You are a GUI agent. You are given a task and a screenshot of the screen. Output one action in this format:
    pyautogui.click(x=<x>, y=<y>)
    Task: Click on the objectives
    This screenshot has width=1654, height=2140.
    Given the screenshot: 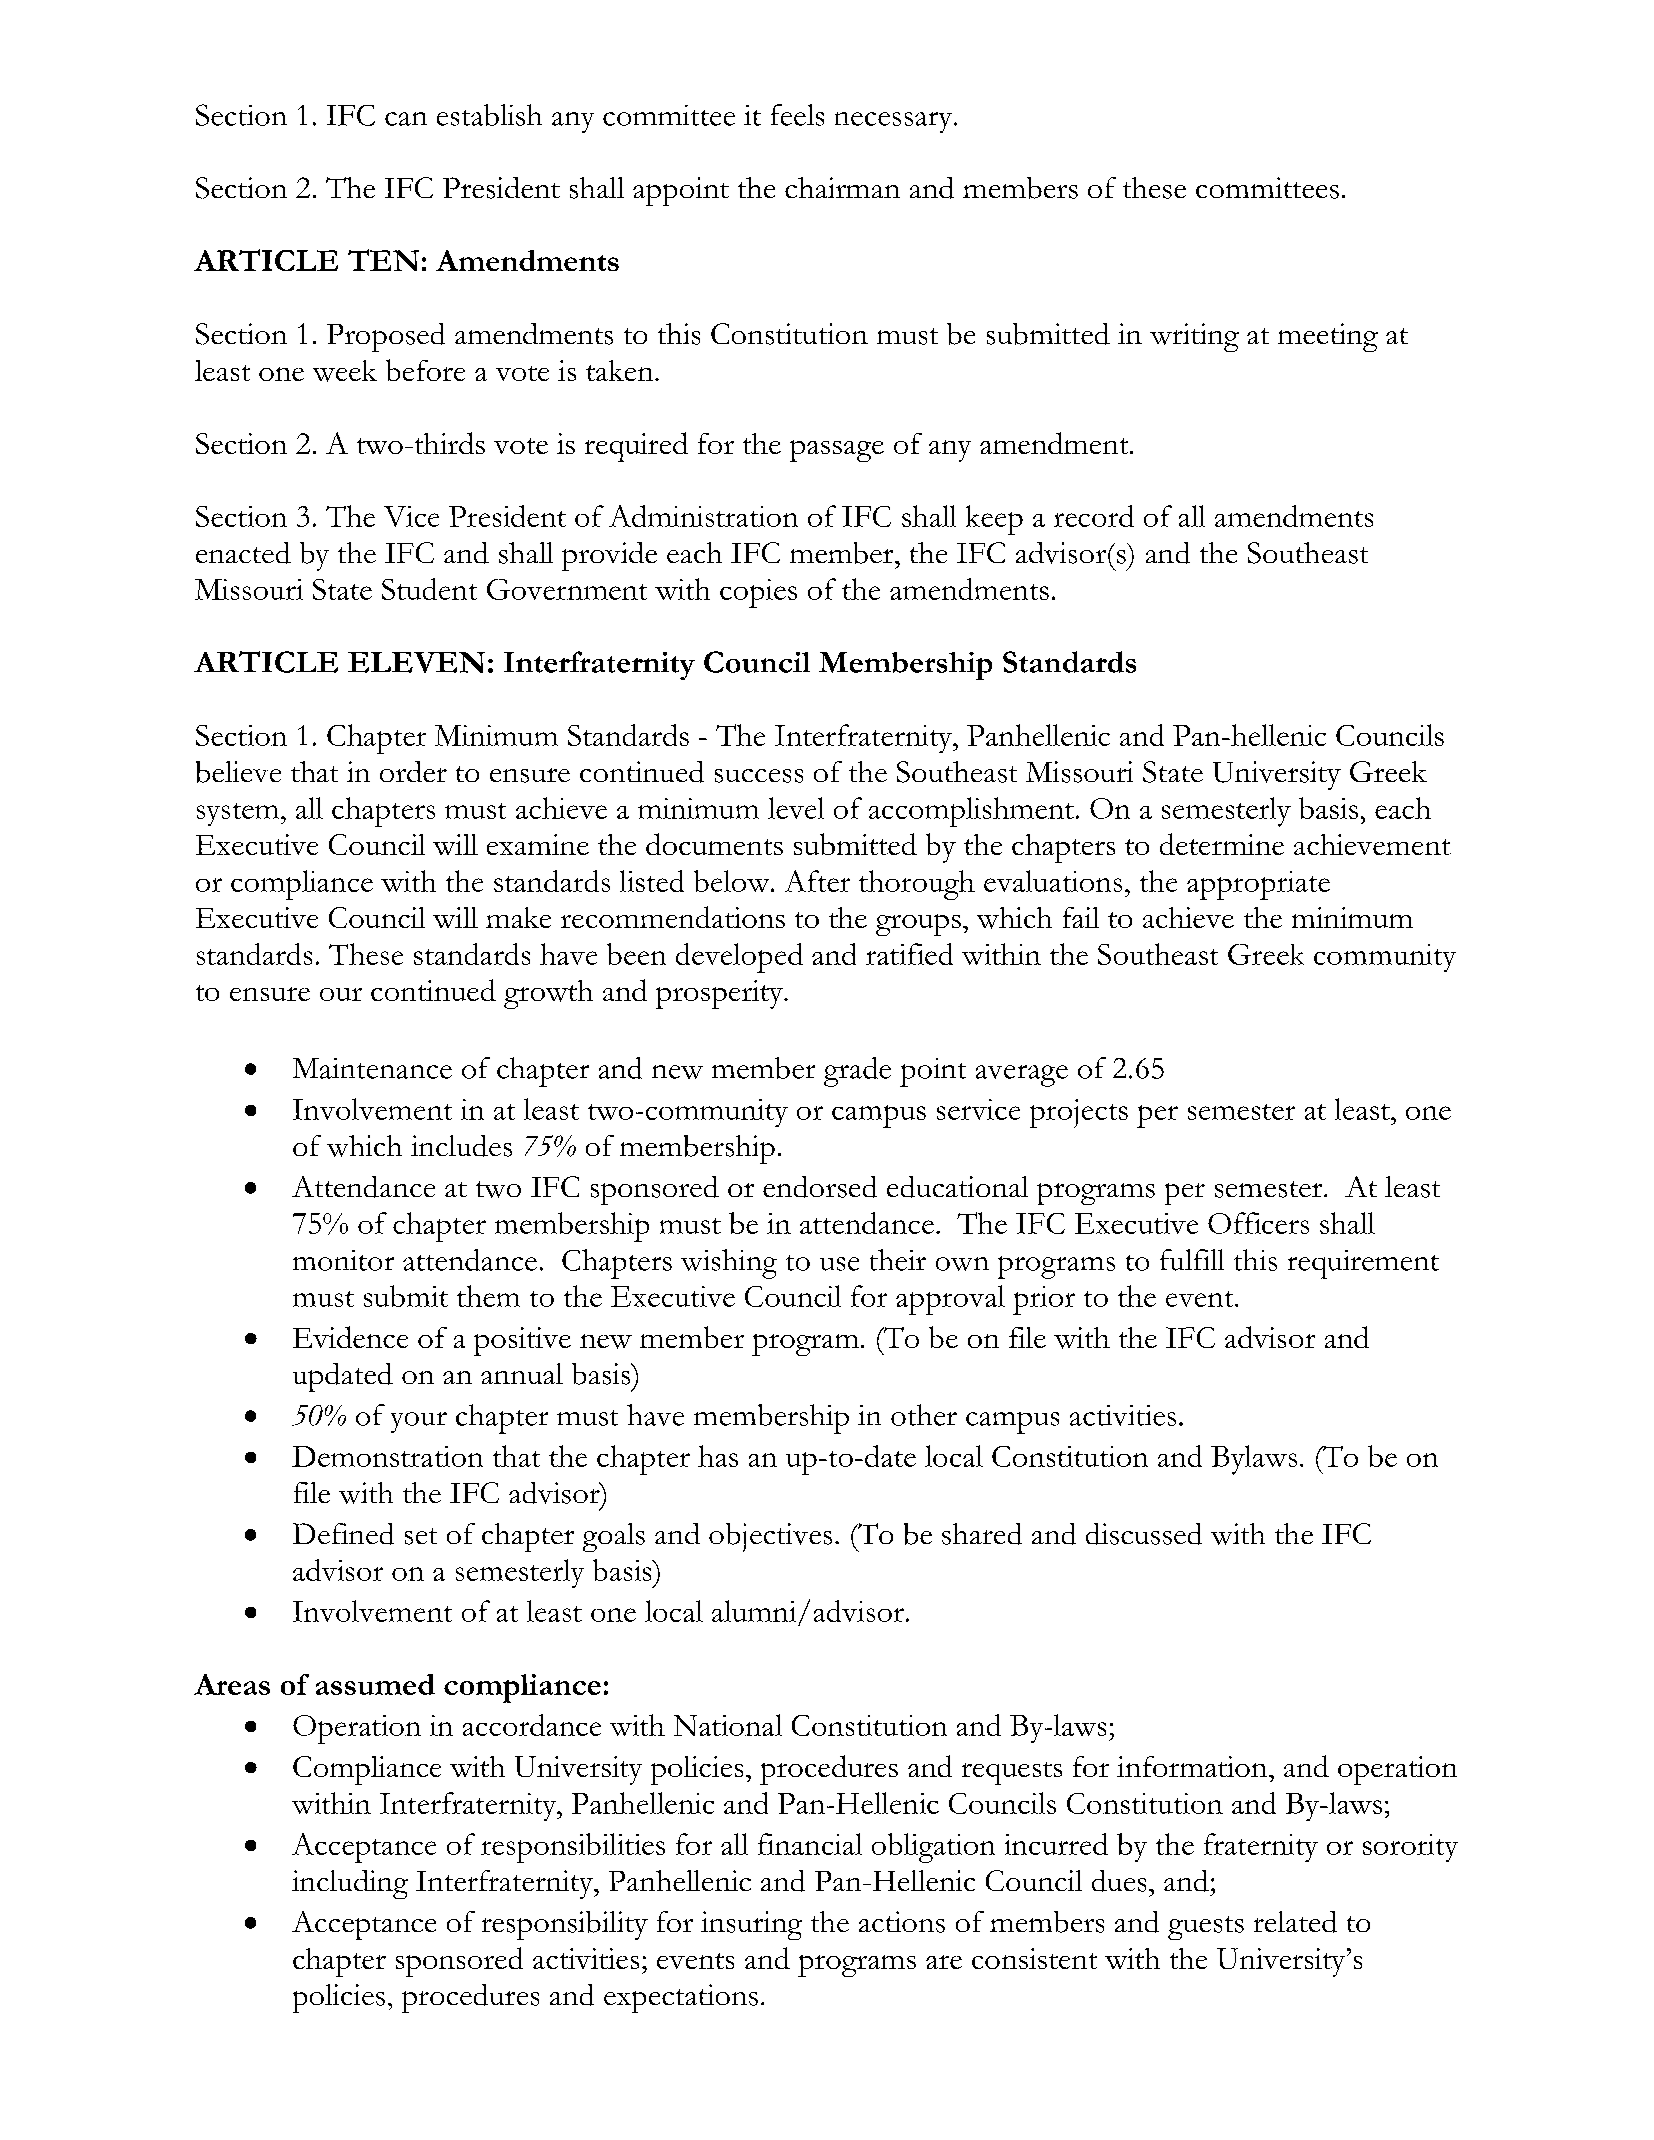 What is the action you would take?
    pyautogui.click(x=770, y=1537)
